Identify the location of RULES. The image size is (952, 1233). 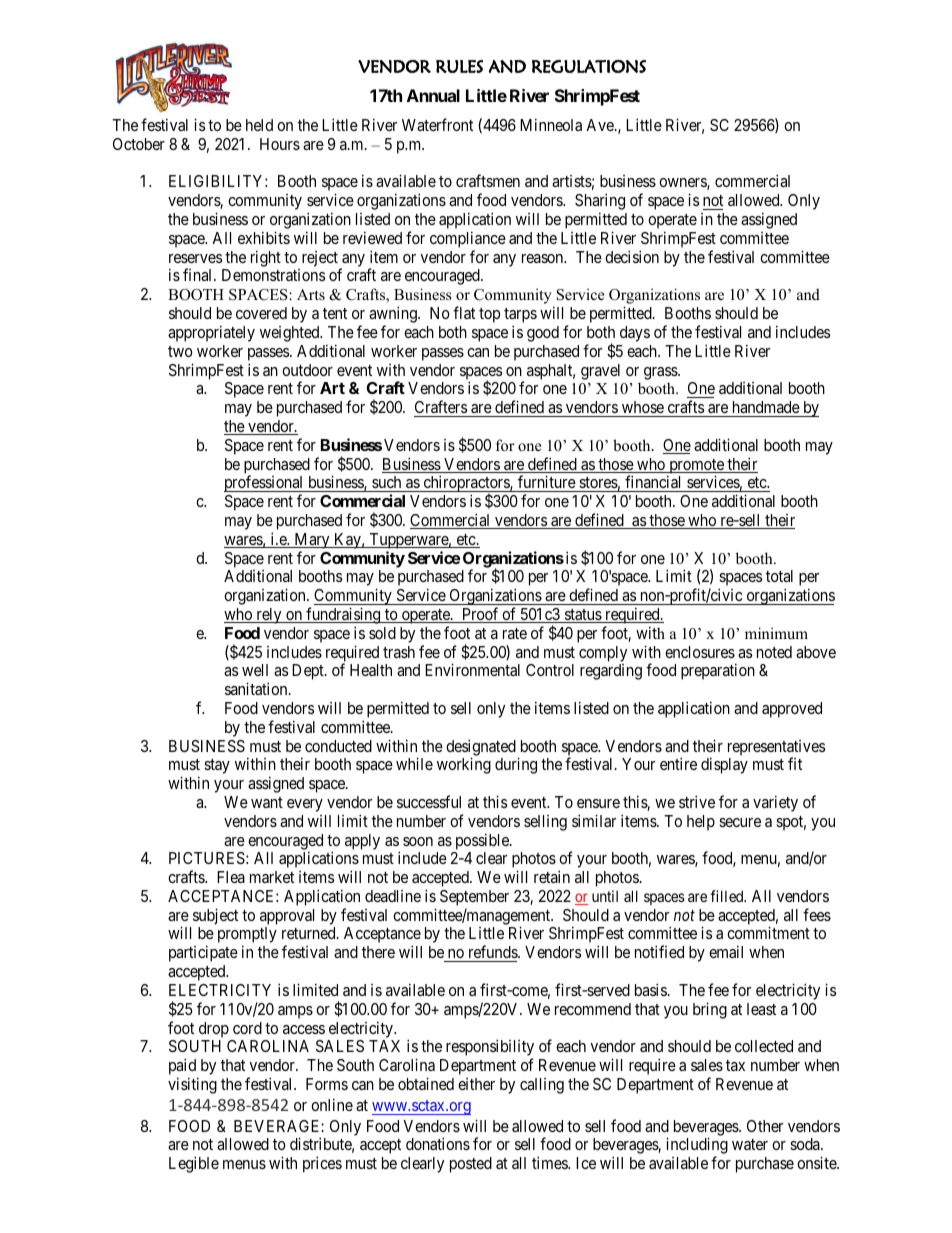
(459, 66).
